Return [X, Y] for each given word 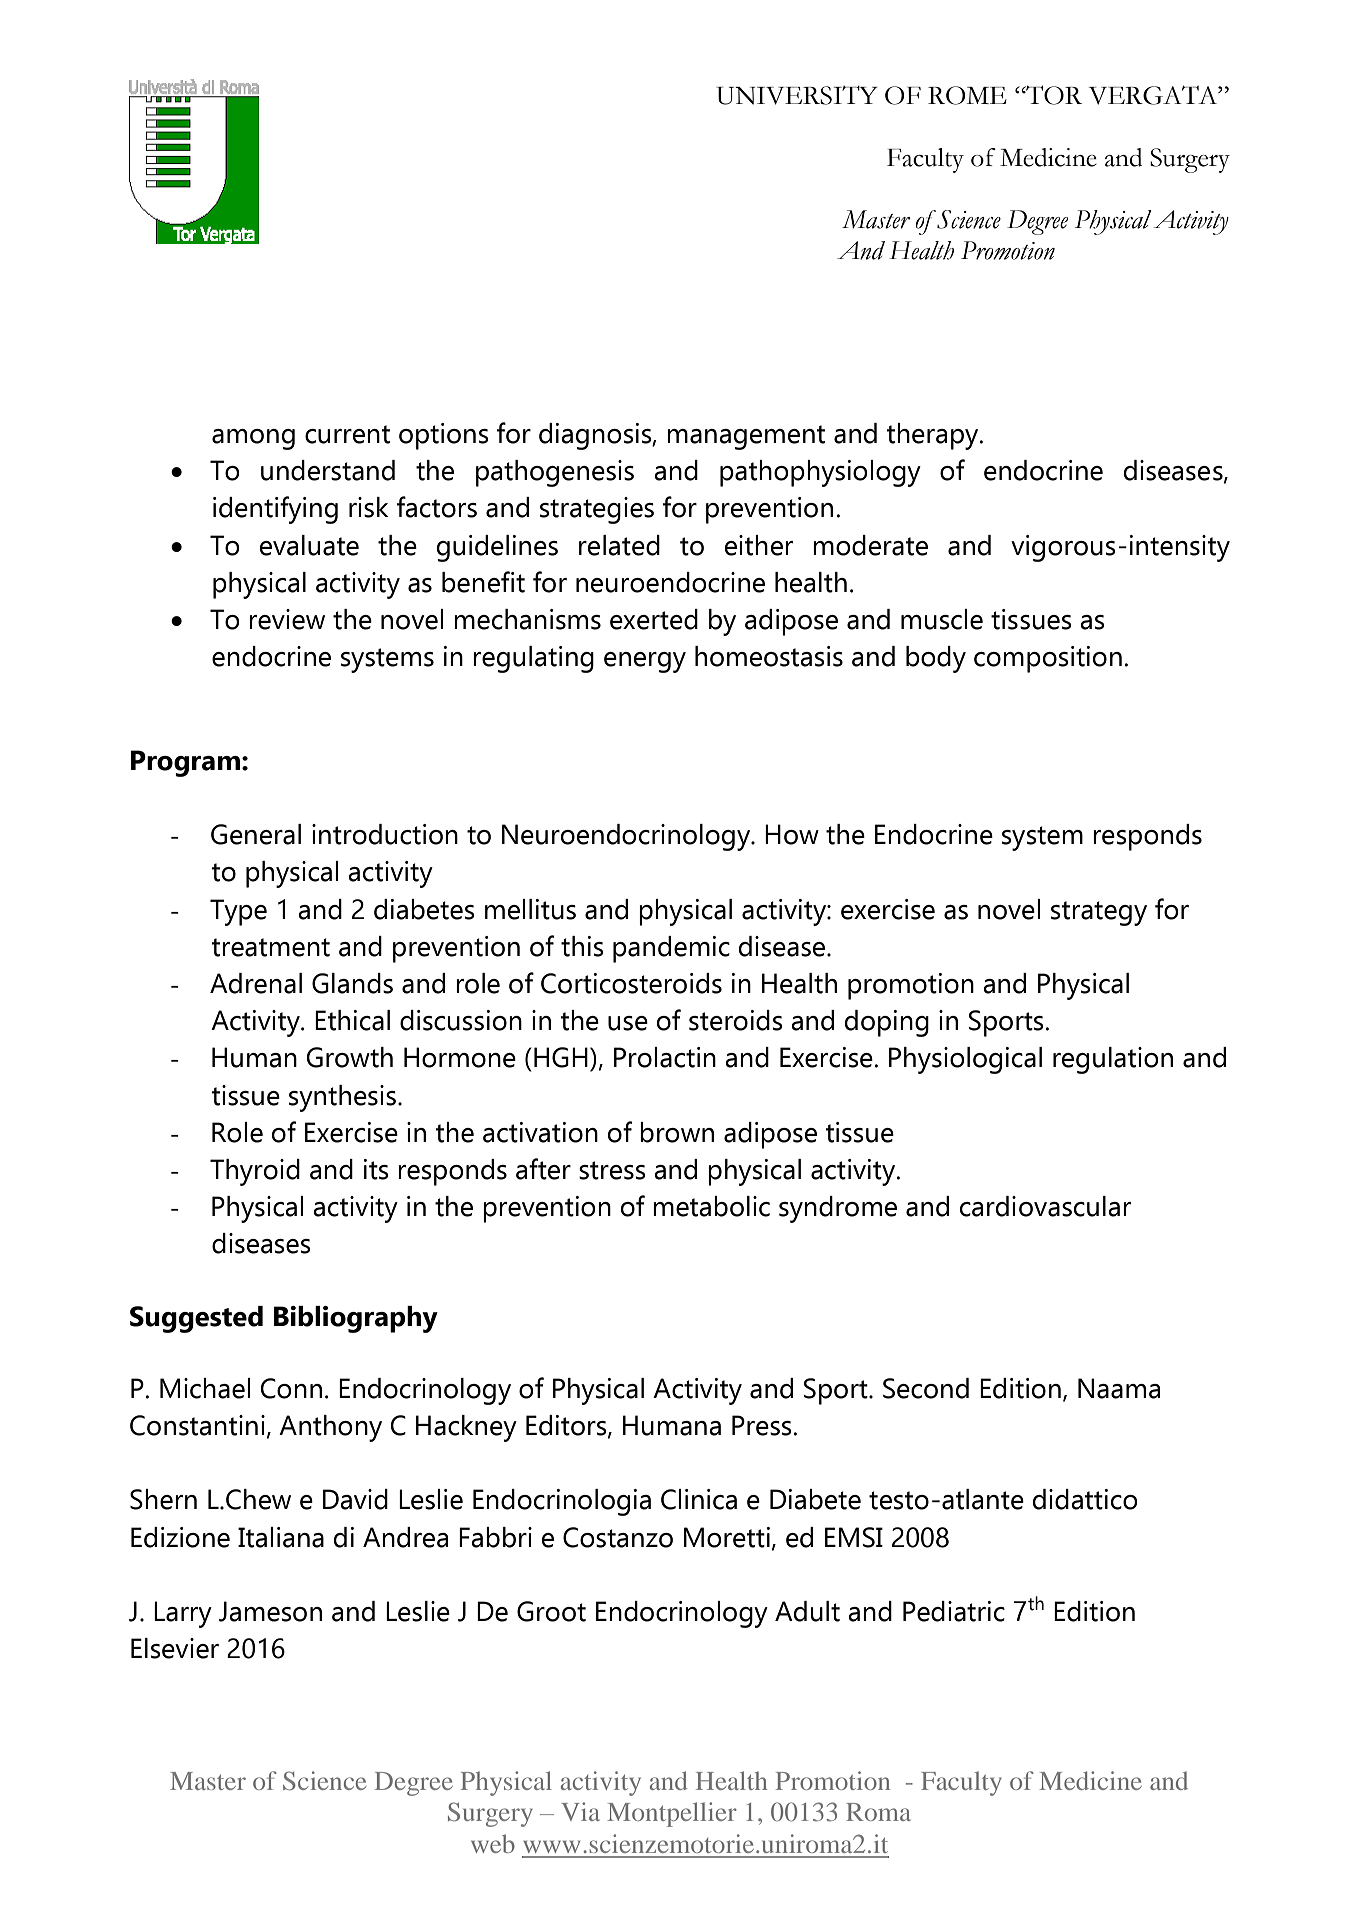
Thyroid [255, 1172]
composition [1048, 659]
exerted [654, 619]
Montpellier [672, 1814]
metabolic [711, 1206]
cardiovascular [1045, 1206]
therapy [933, 436]
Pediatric [954, 1611]
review [287, 619]
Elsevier [175, 1648]
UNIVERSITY [797, 95]
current [347, 434]
